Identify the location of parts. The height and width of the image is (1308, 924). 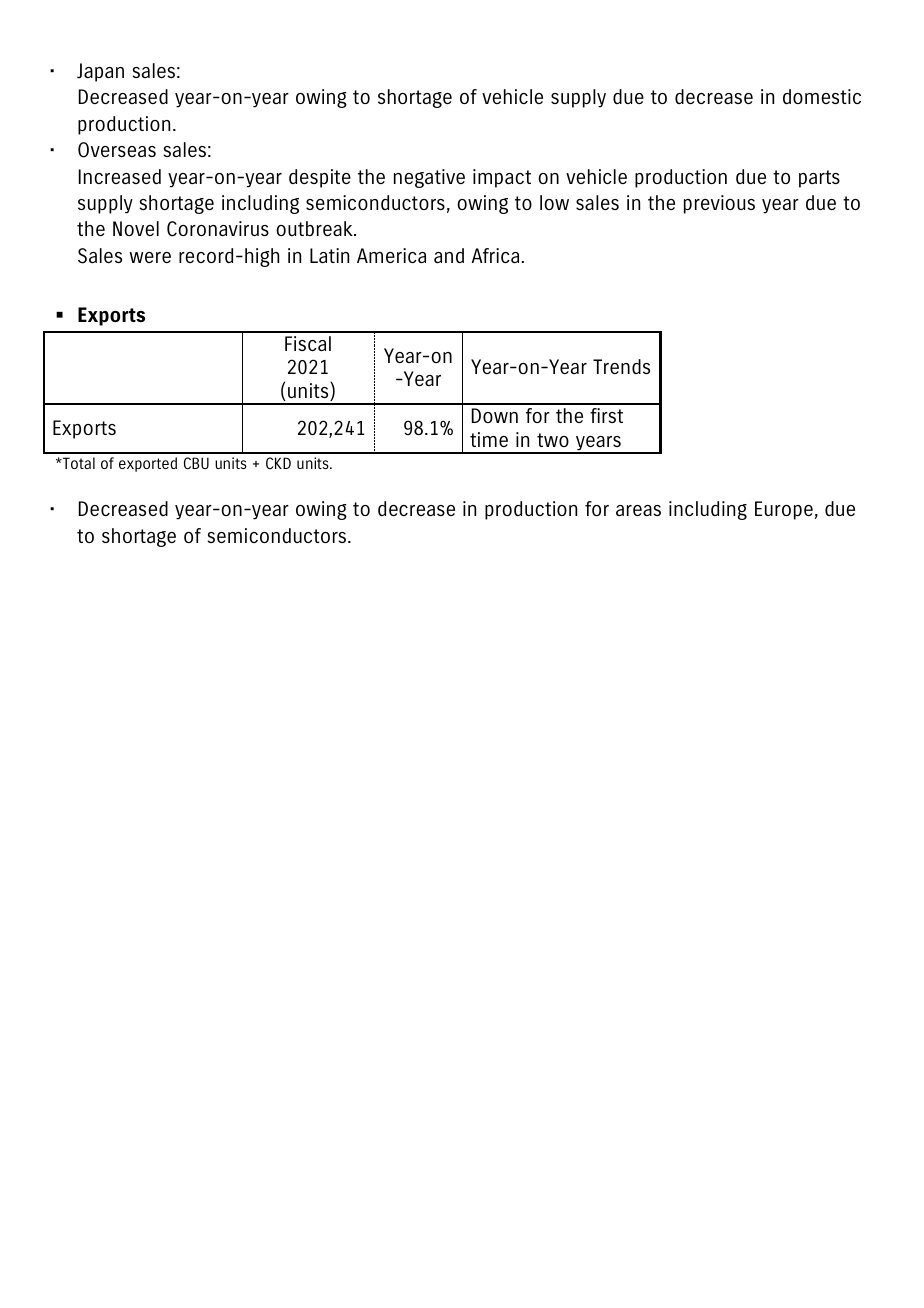
(819, 179).
